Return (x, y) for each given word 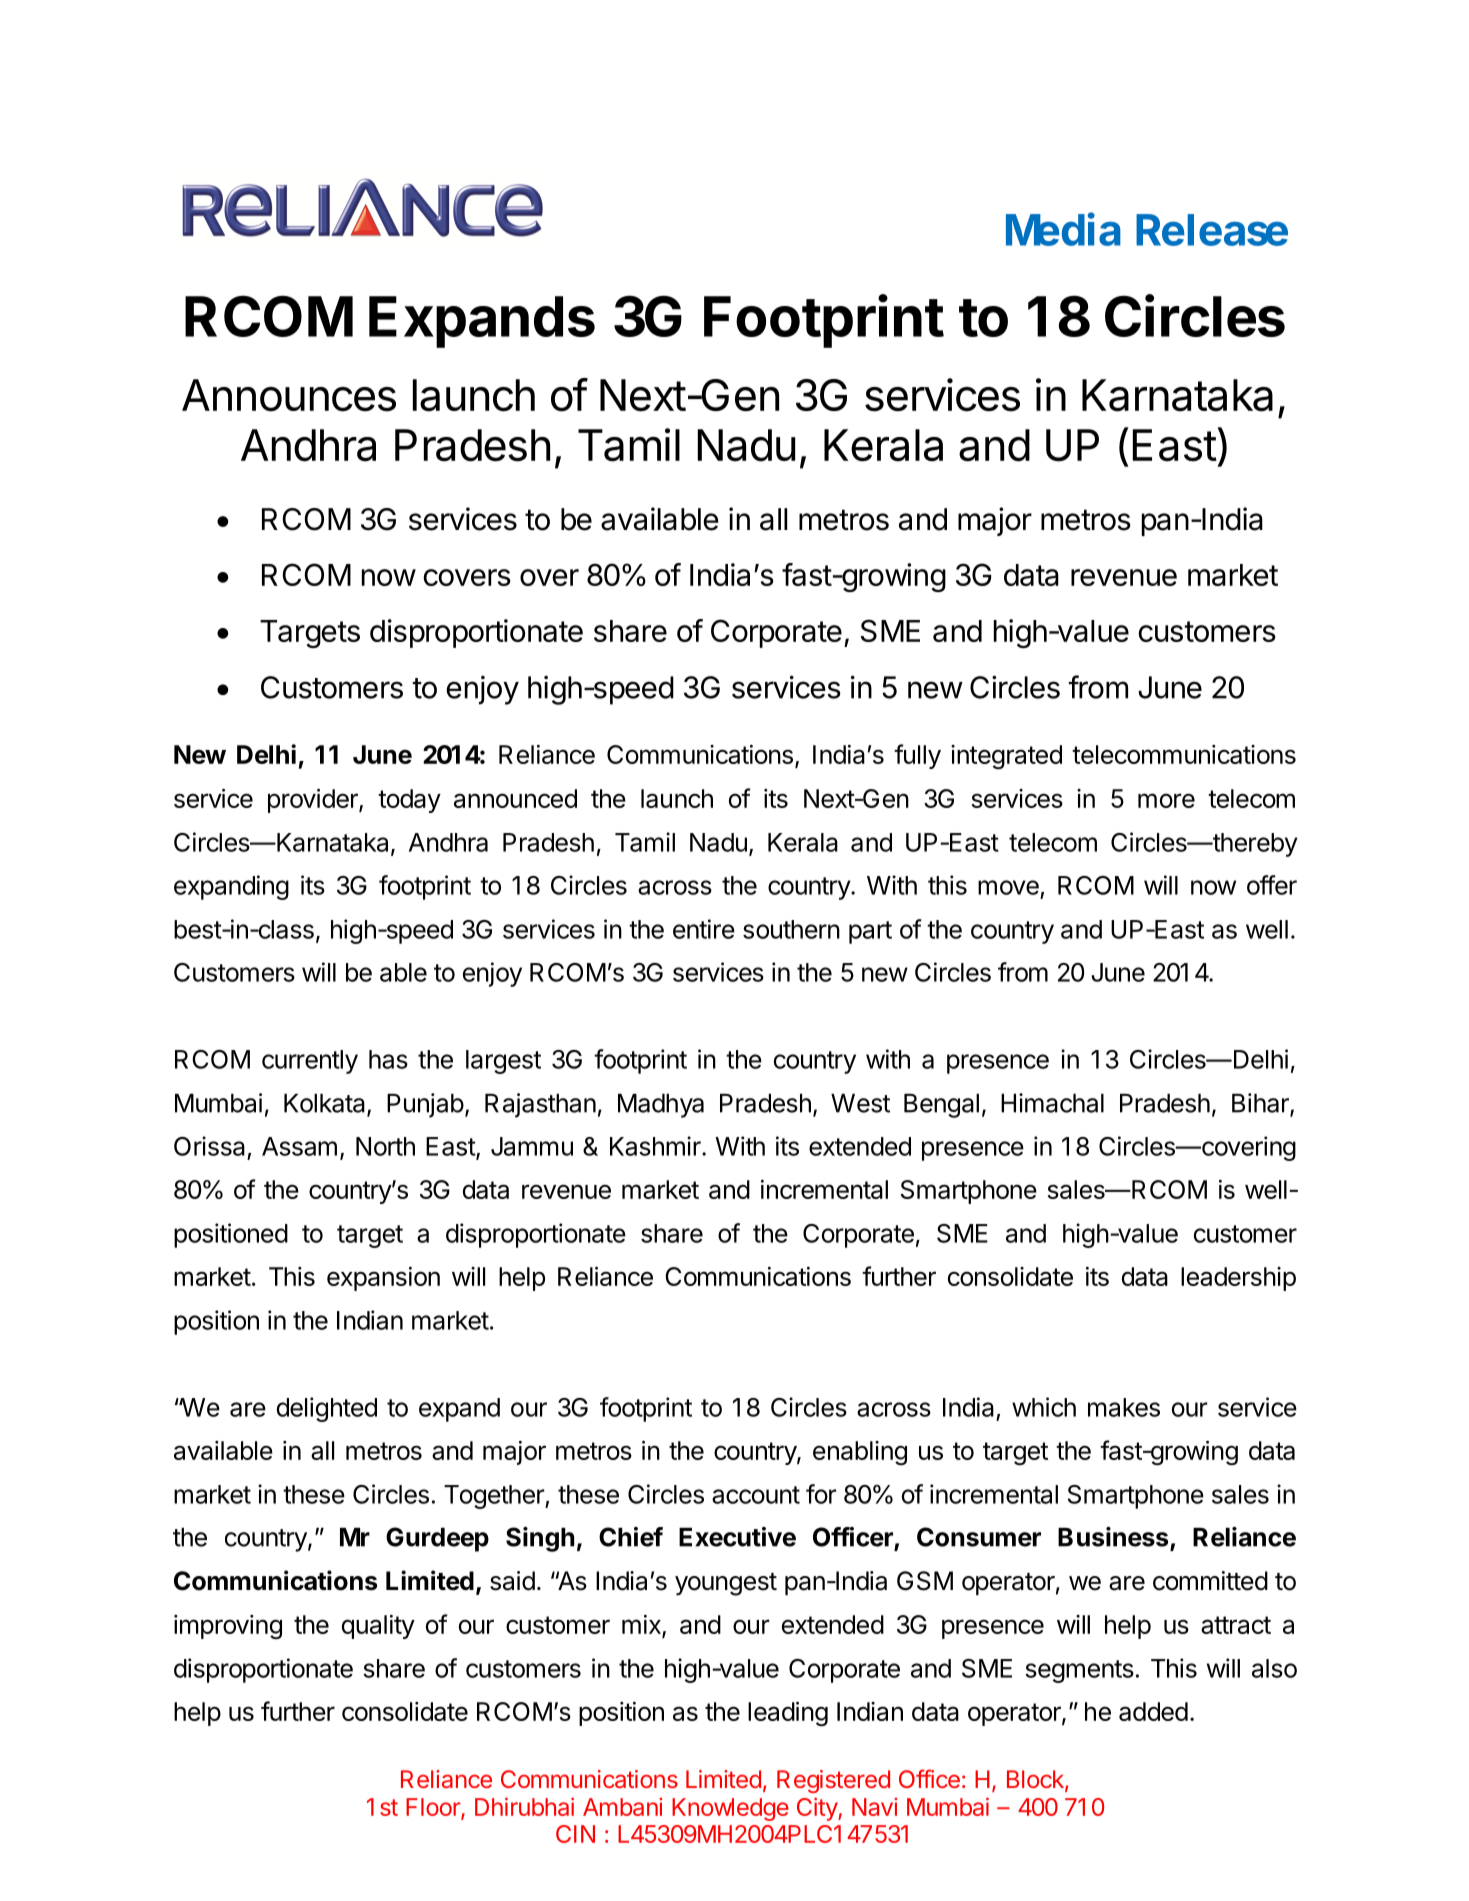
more (1166, 800)
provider (314, 800)
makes (1124, 1407)
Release (1212, 230)
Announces (289, 395)
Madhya (661, 1106)
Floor (434, 1808)
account (756, 1495)
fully (917, 756)
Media (1063, 229)
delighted (327, 1409)
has (388, 1059)
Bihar (1261, 1104)
